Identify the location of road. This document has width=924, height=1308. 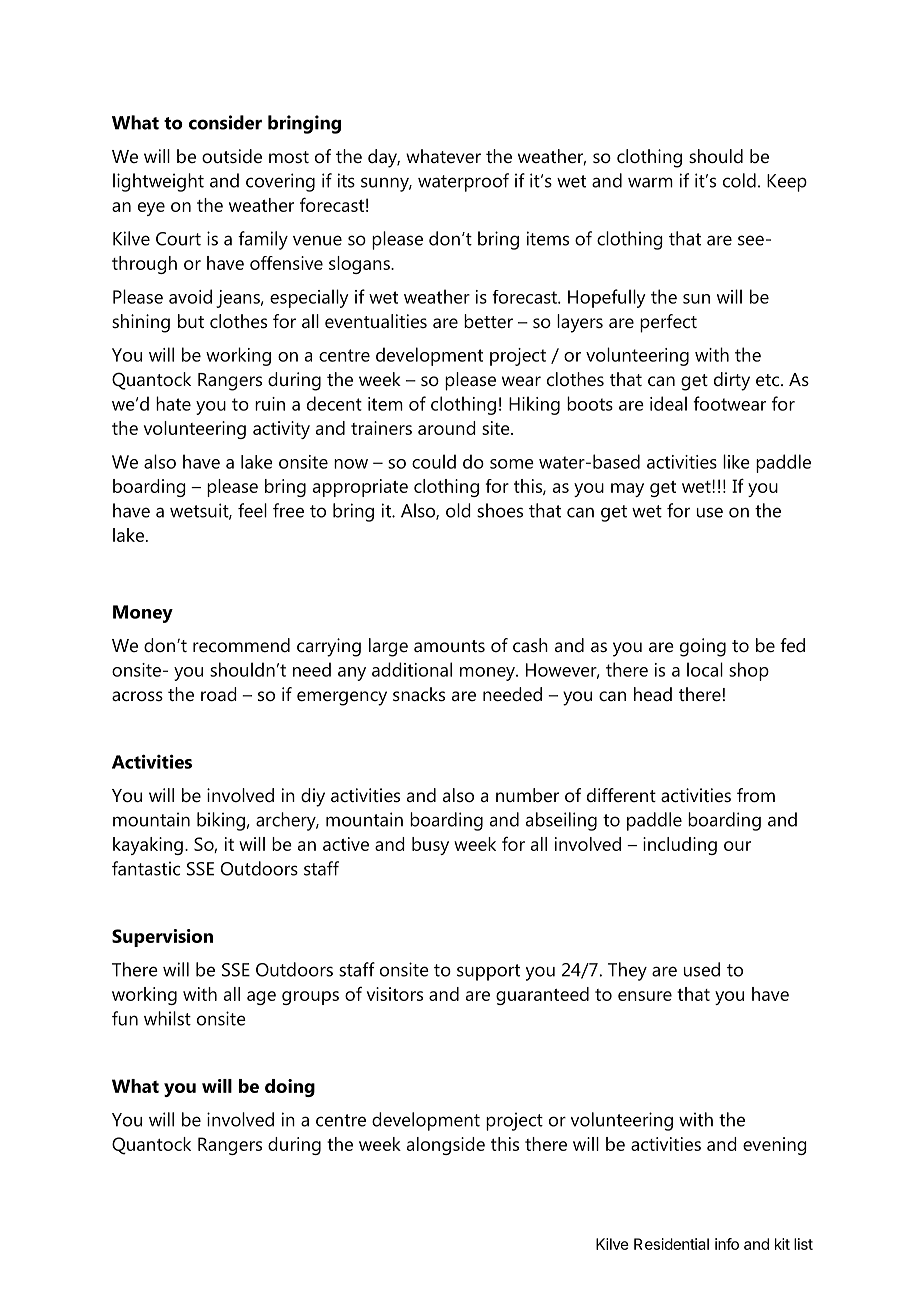
(219, 694).
